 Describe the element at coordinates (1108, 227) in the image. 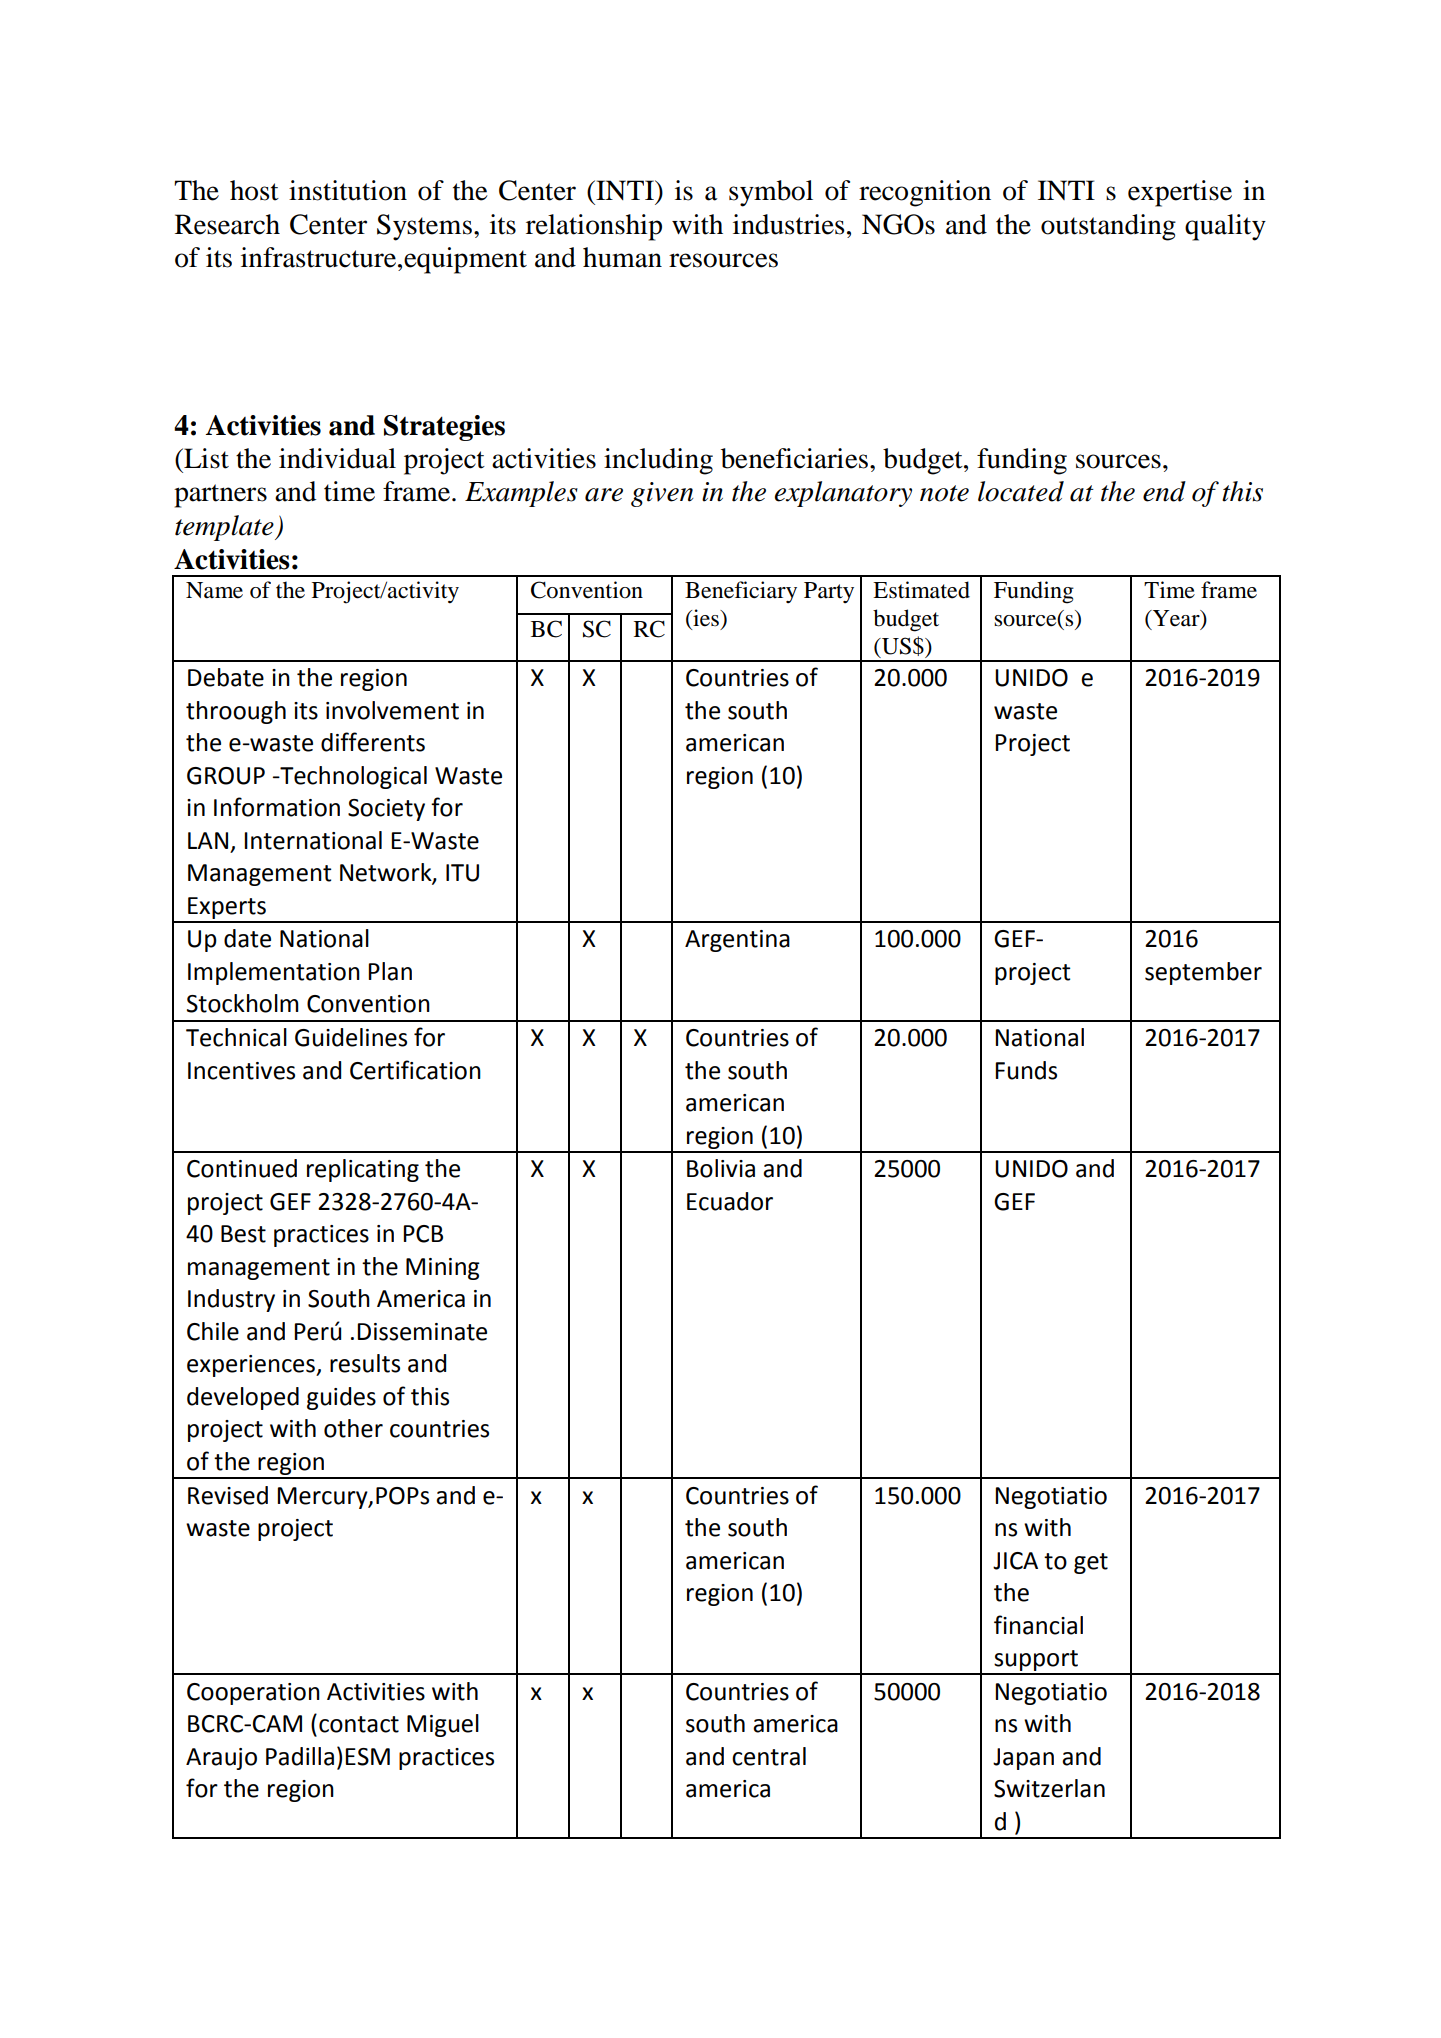

I see `outstanding` at that location.
